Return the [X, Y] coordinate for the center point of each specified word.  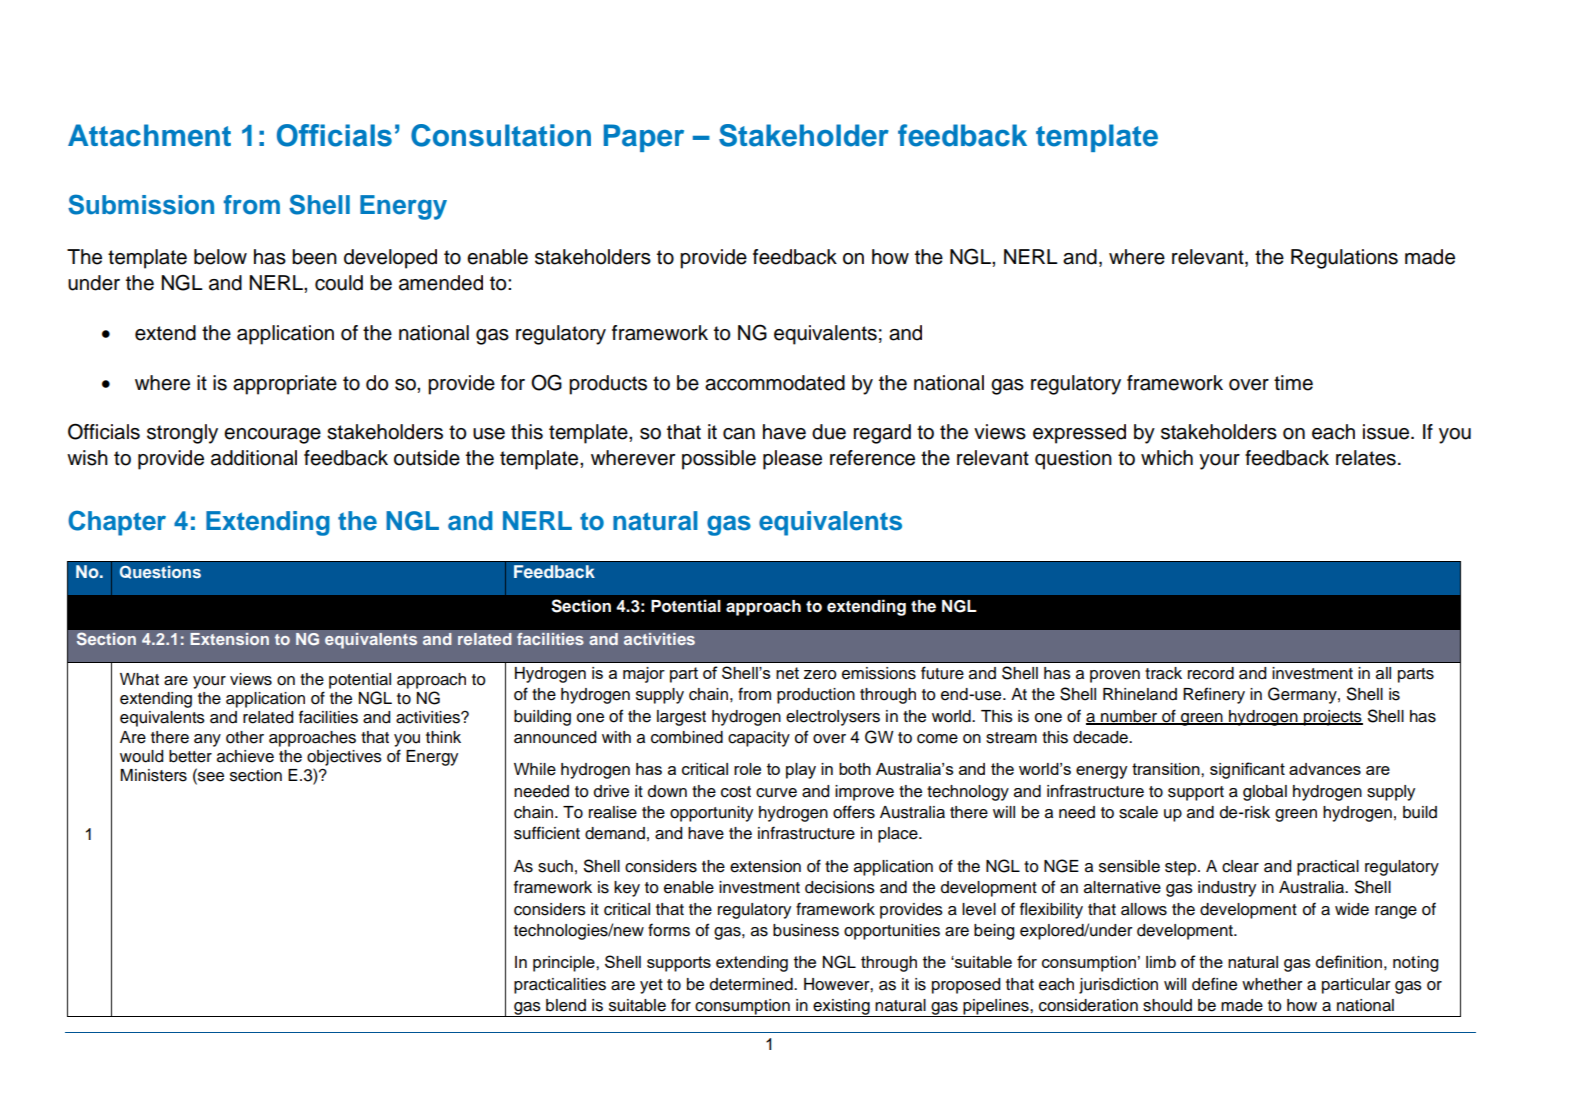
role [747, 769]
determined [752, 984]
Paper [644, 138]
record [1211, 673]
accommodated [775, 383]
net [787, 673]
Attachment [149, 135]
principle [565, 964]
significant [1247, 770]
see [210, 777]
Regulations [1344, 259]
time [1293, 383]
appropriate [285, 385]
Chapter [117, 523]
